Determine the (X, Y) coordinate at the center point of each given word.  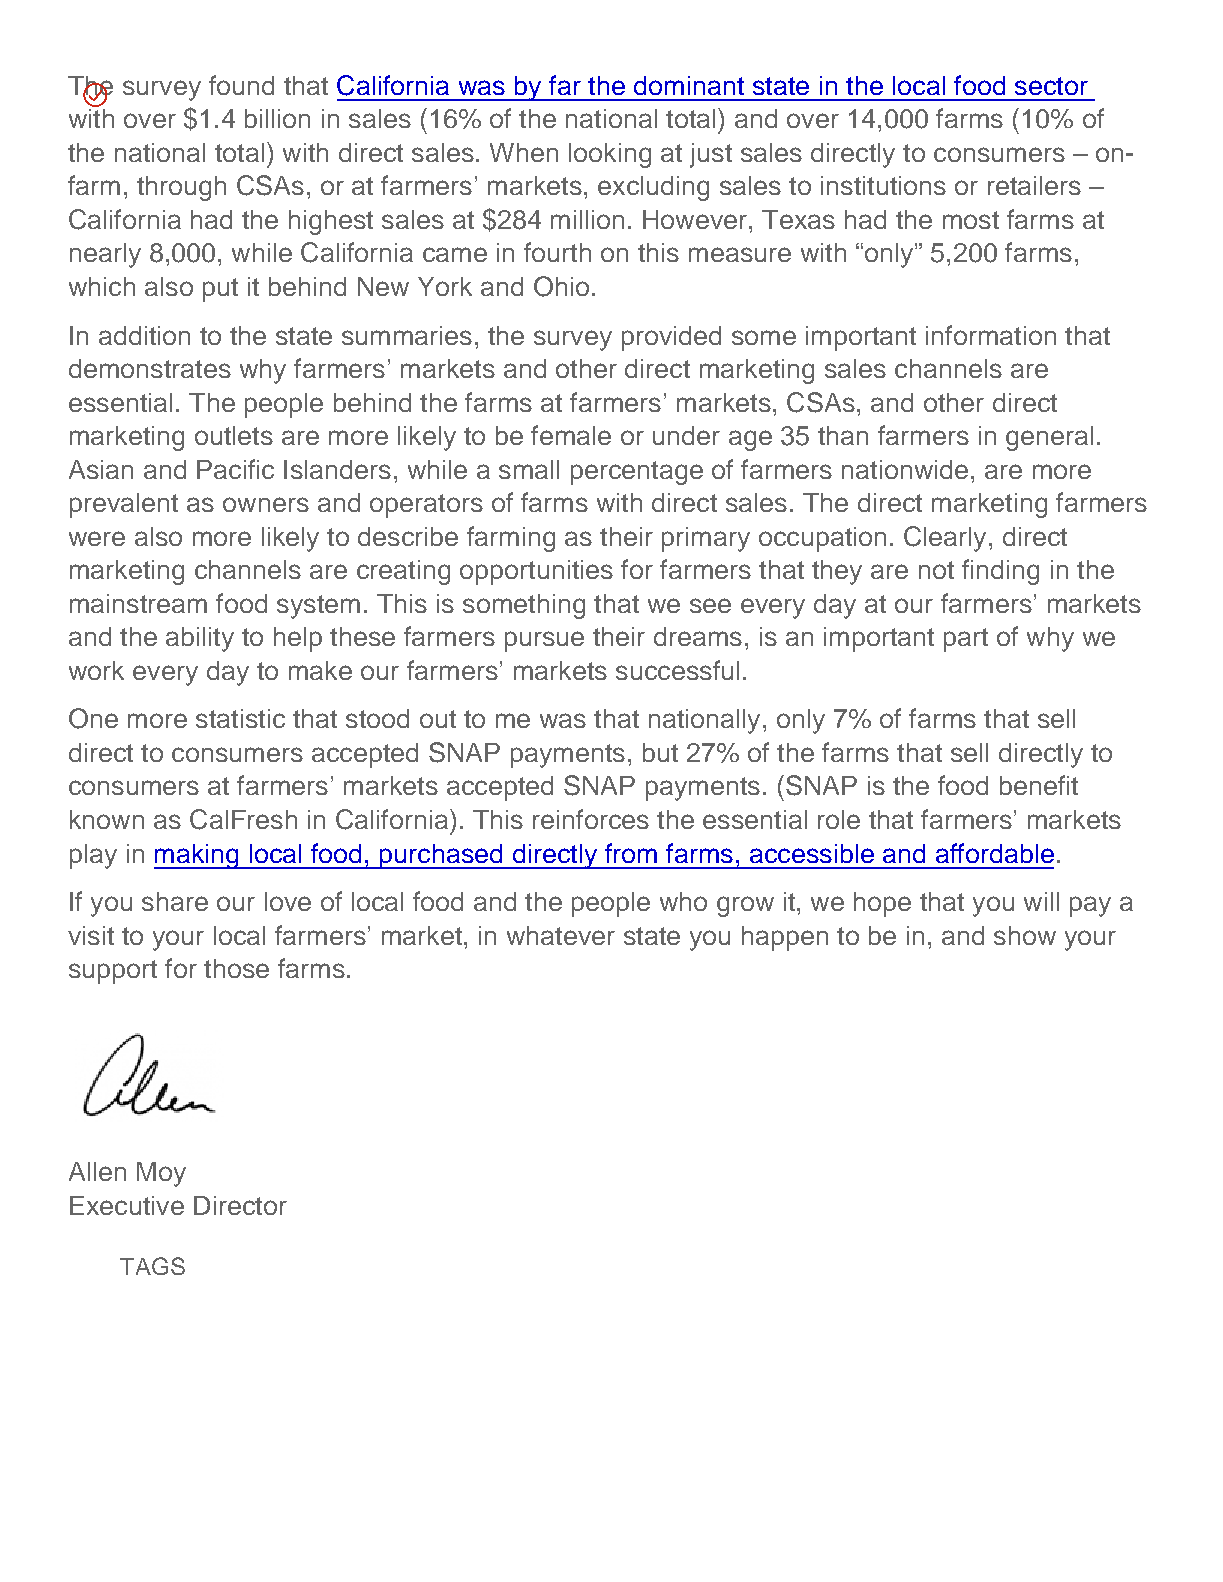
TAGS (152, 1266)
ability (200, 639)
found (241, 85)
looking (610, 155)
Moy (161, 1174)
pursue (544, 641)
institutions (883, 185)
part (966, 640)
